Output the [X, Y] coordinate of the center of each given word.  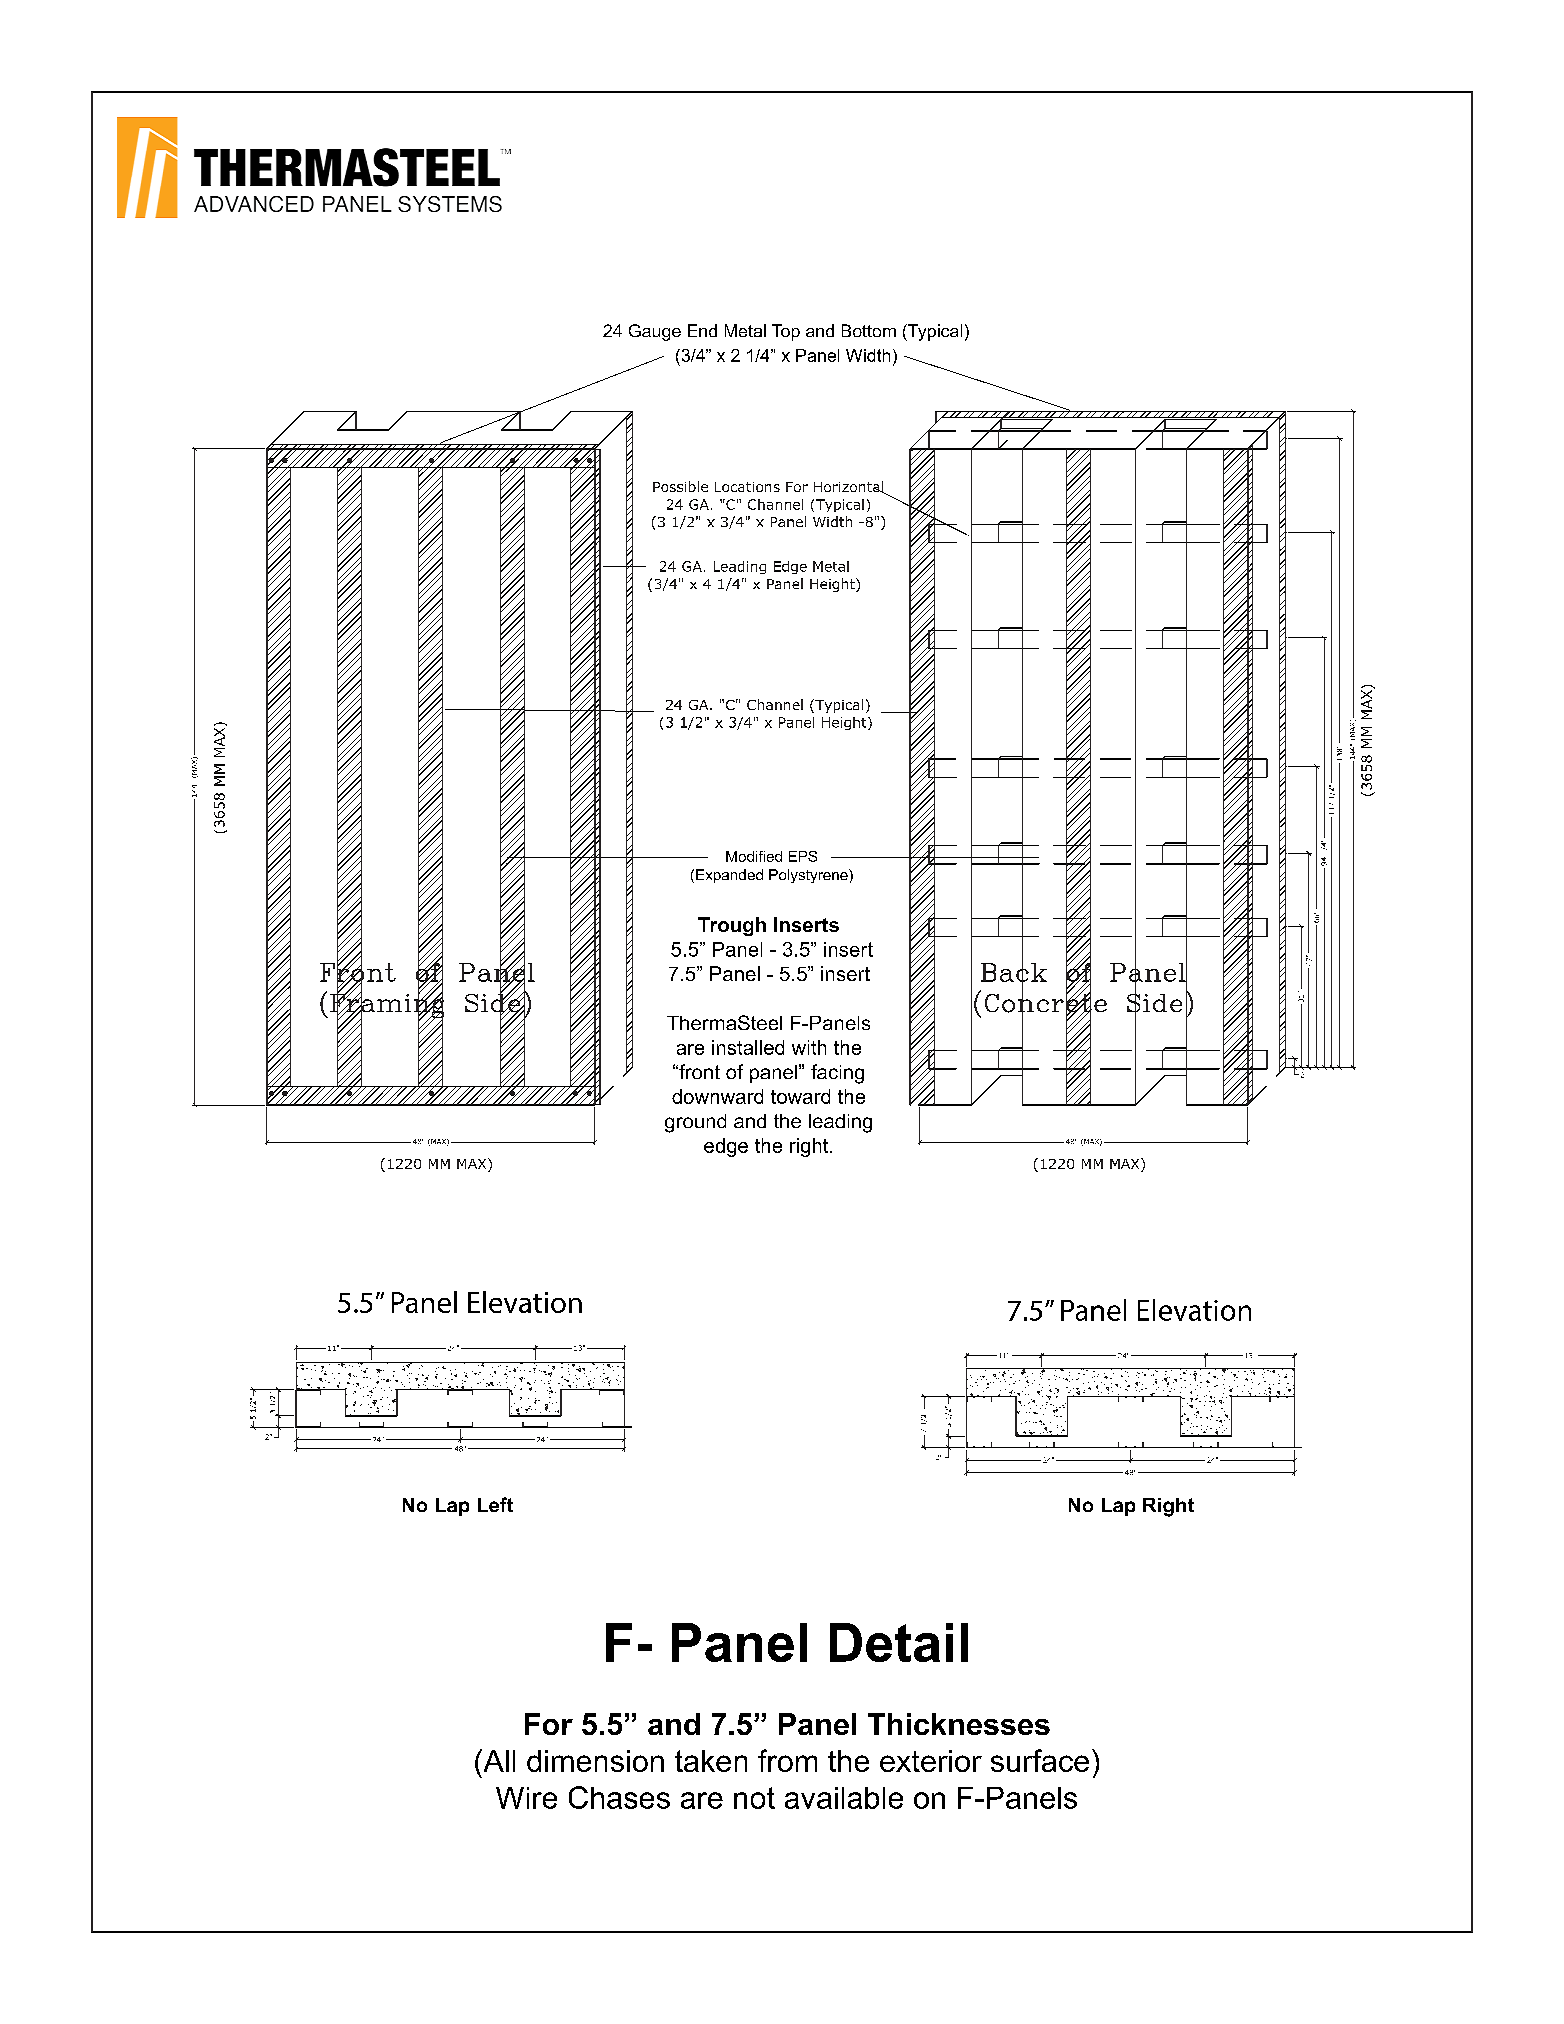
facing [837, 1074]
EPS [803, 856]
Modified [754, 856]
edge [726, 1147]
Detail [899, 1642]
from [787, 1760]
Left [495, 1504]
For [549, 1724]
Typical [934, 332]
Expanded [729, 876]
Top [786, 332]
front [698, 1071]
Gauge [655, 332]
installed [748, 1047]
